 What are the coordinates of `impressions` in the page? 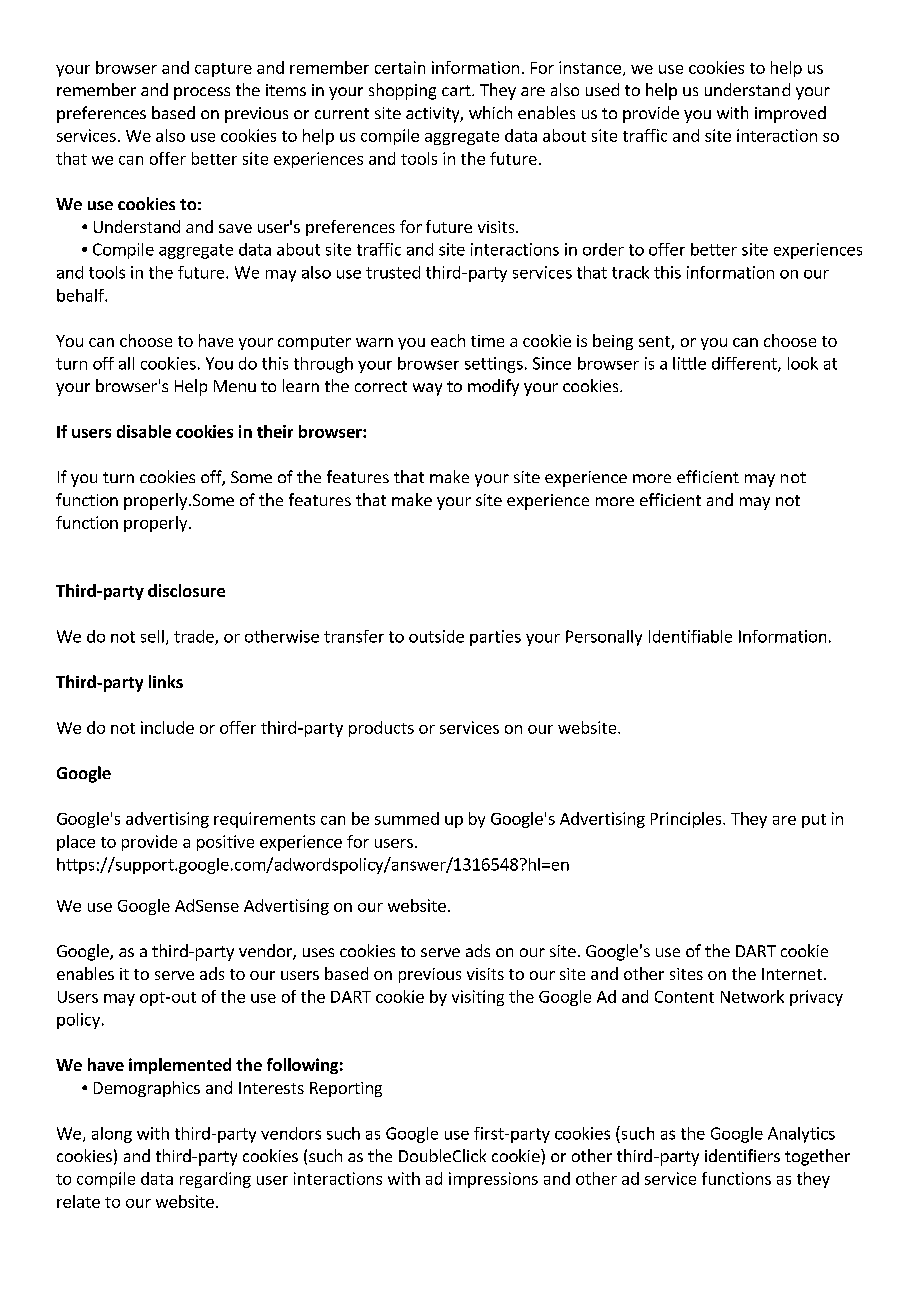 It's located at (493, 1180).
